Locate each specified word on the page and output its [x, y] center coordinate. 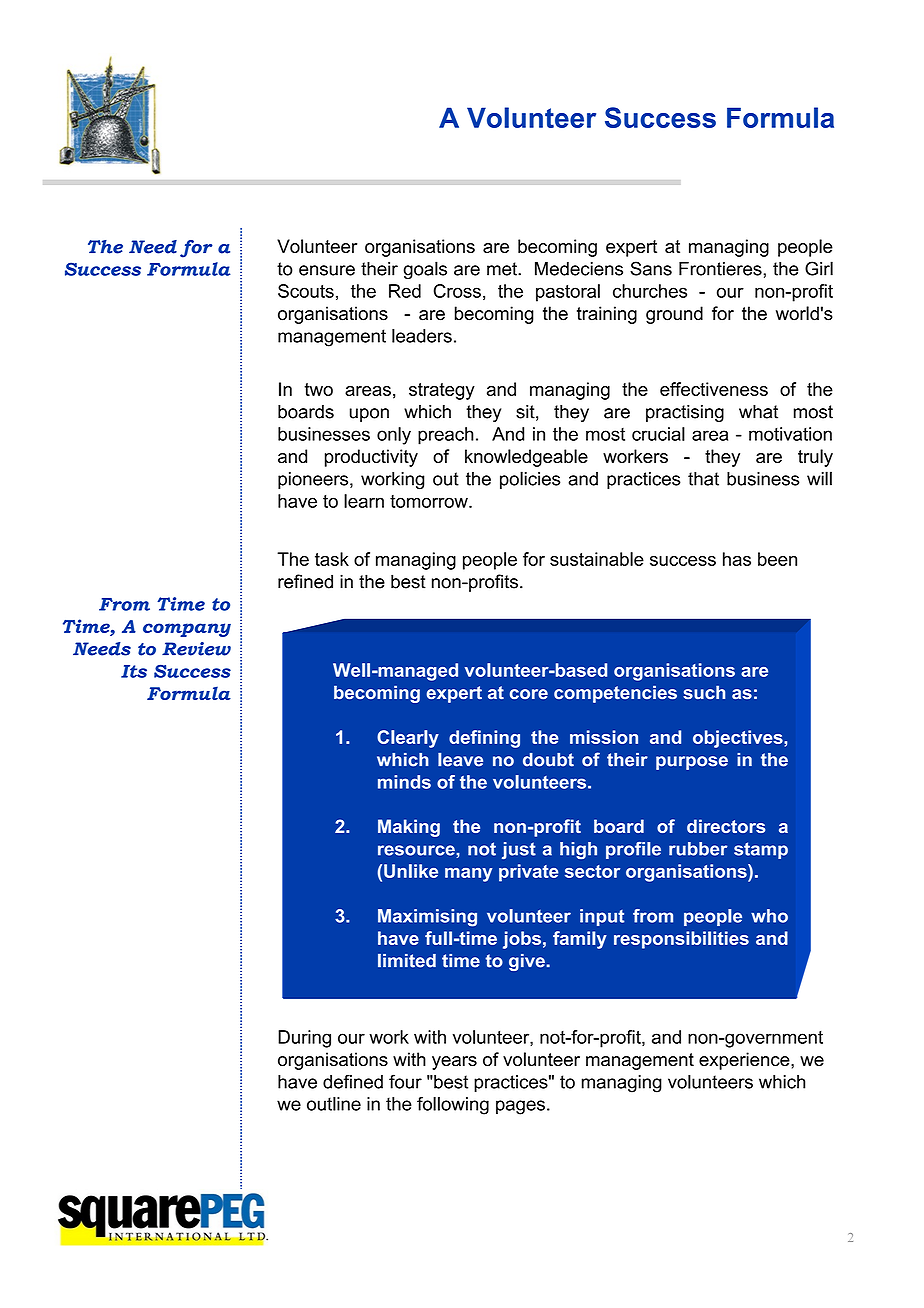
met [503, 269]
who [769, 916]
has [737, 559]
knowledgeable [526, 458]
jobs [522, 940]
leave [460, 760]
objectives [739, 739]
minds [404, 782]
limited [407, 961]
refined [305, 581]
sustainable [597, 559]
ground [674, 315]
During [304, 1039]
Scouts [306, 291]
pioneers [314, 480]
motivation [790, 434]
